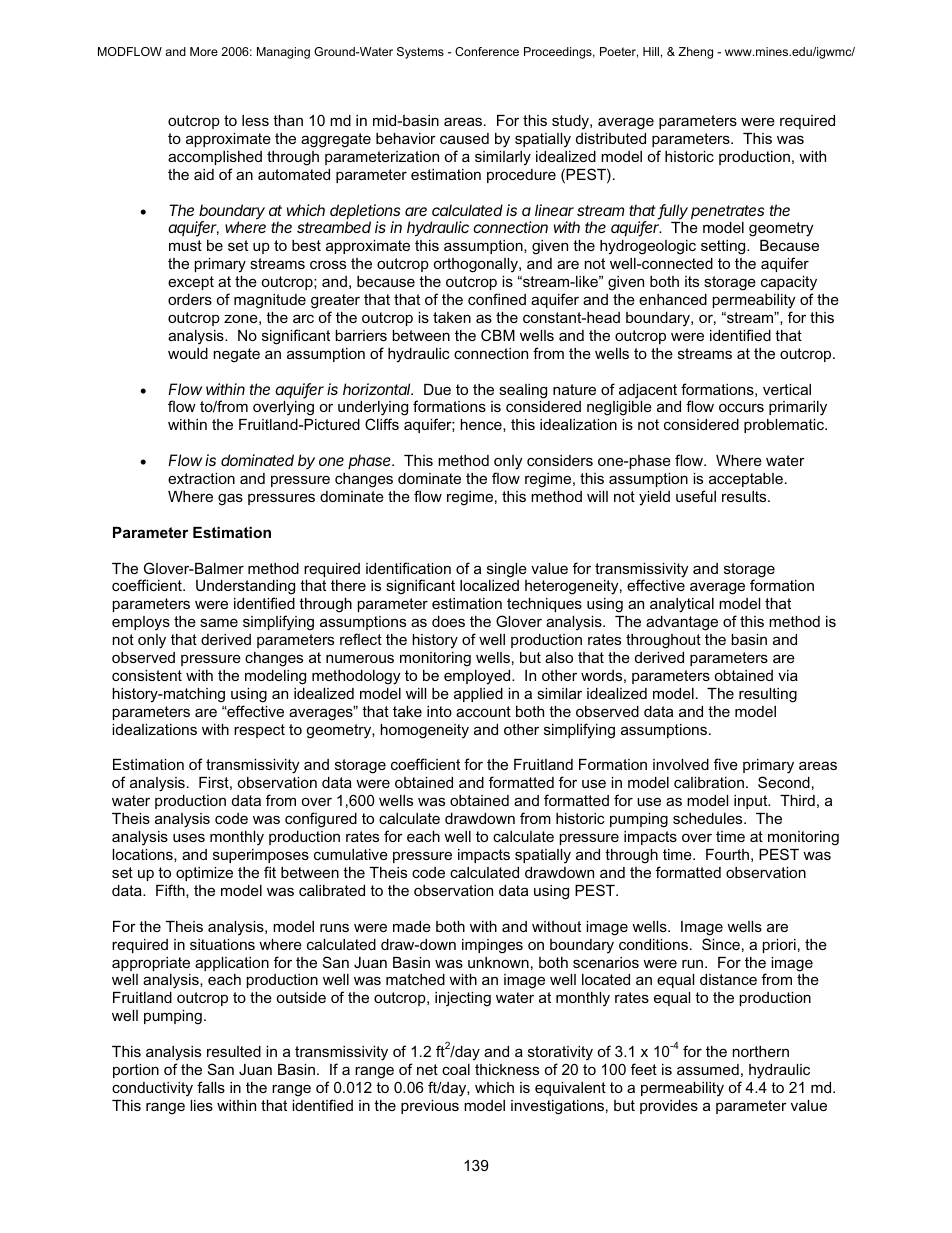 This screenshot has width=952, height=1233. Describe the element at coordinates (708, 1069) in the screenshot. I see `assumed` at that location.
